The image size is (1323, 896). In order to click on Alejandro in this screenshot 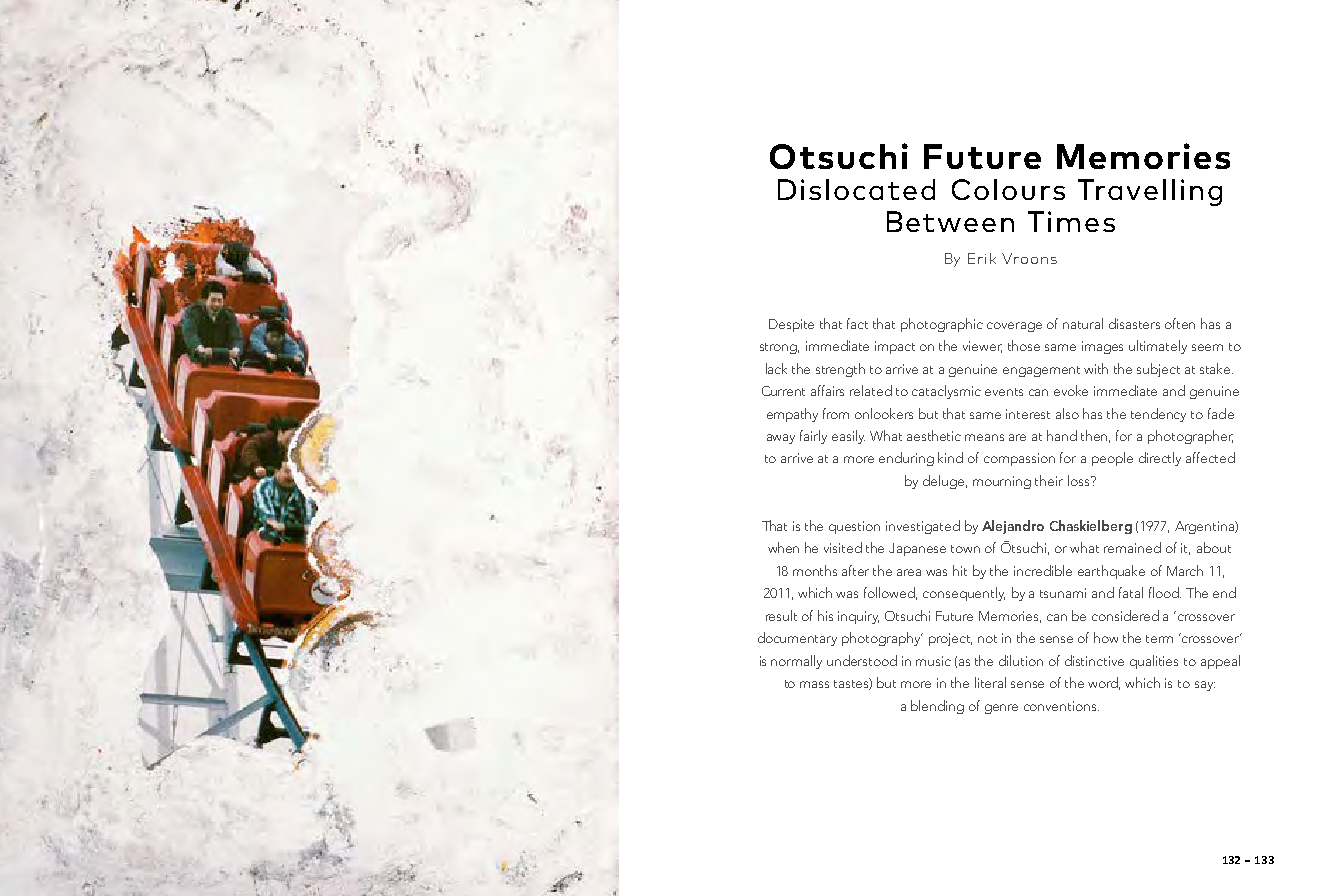, I will do `click(1013, 527)`.
